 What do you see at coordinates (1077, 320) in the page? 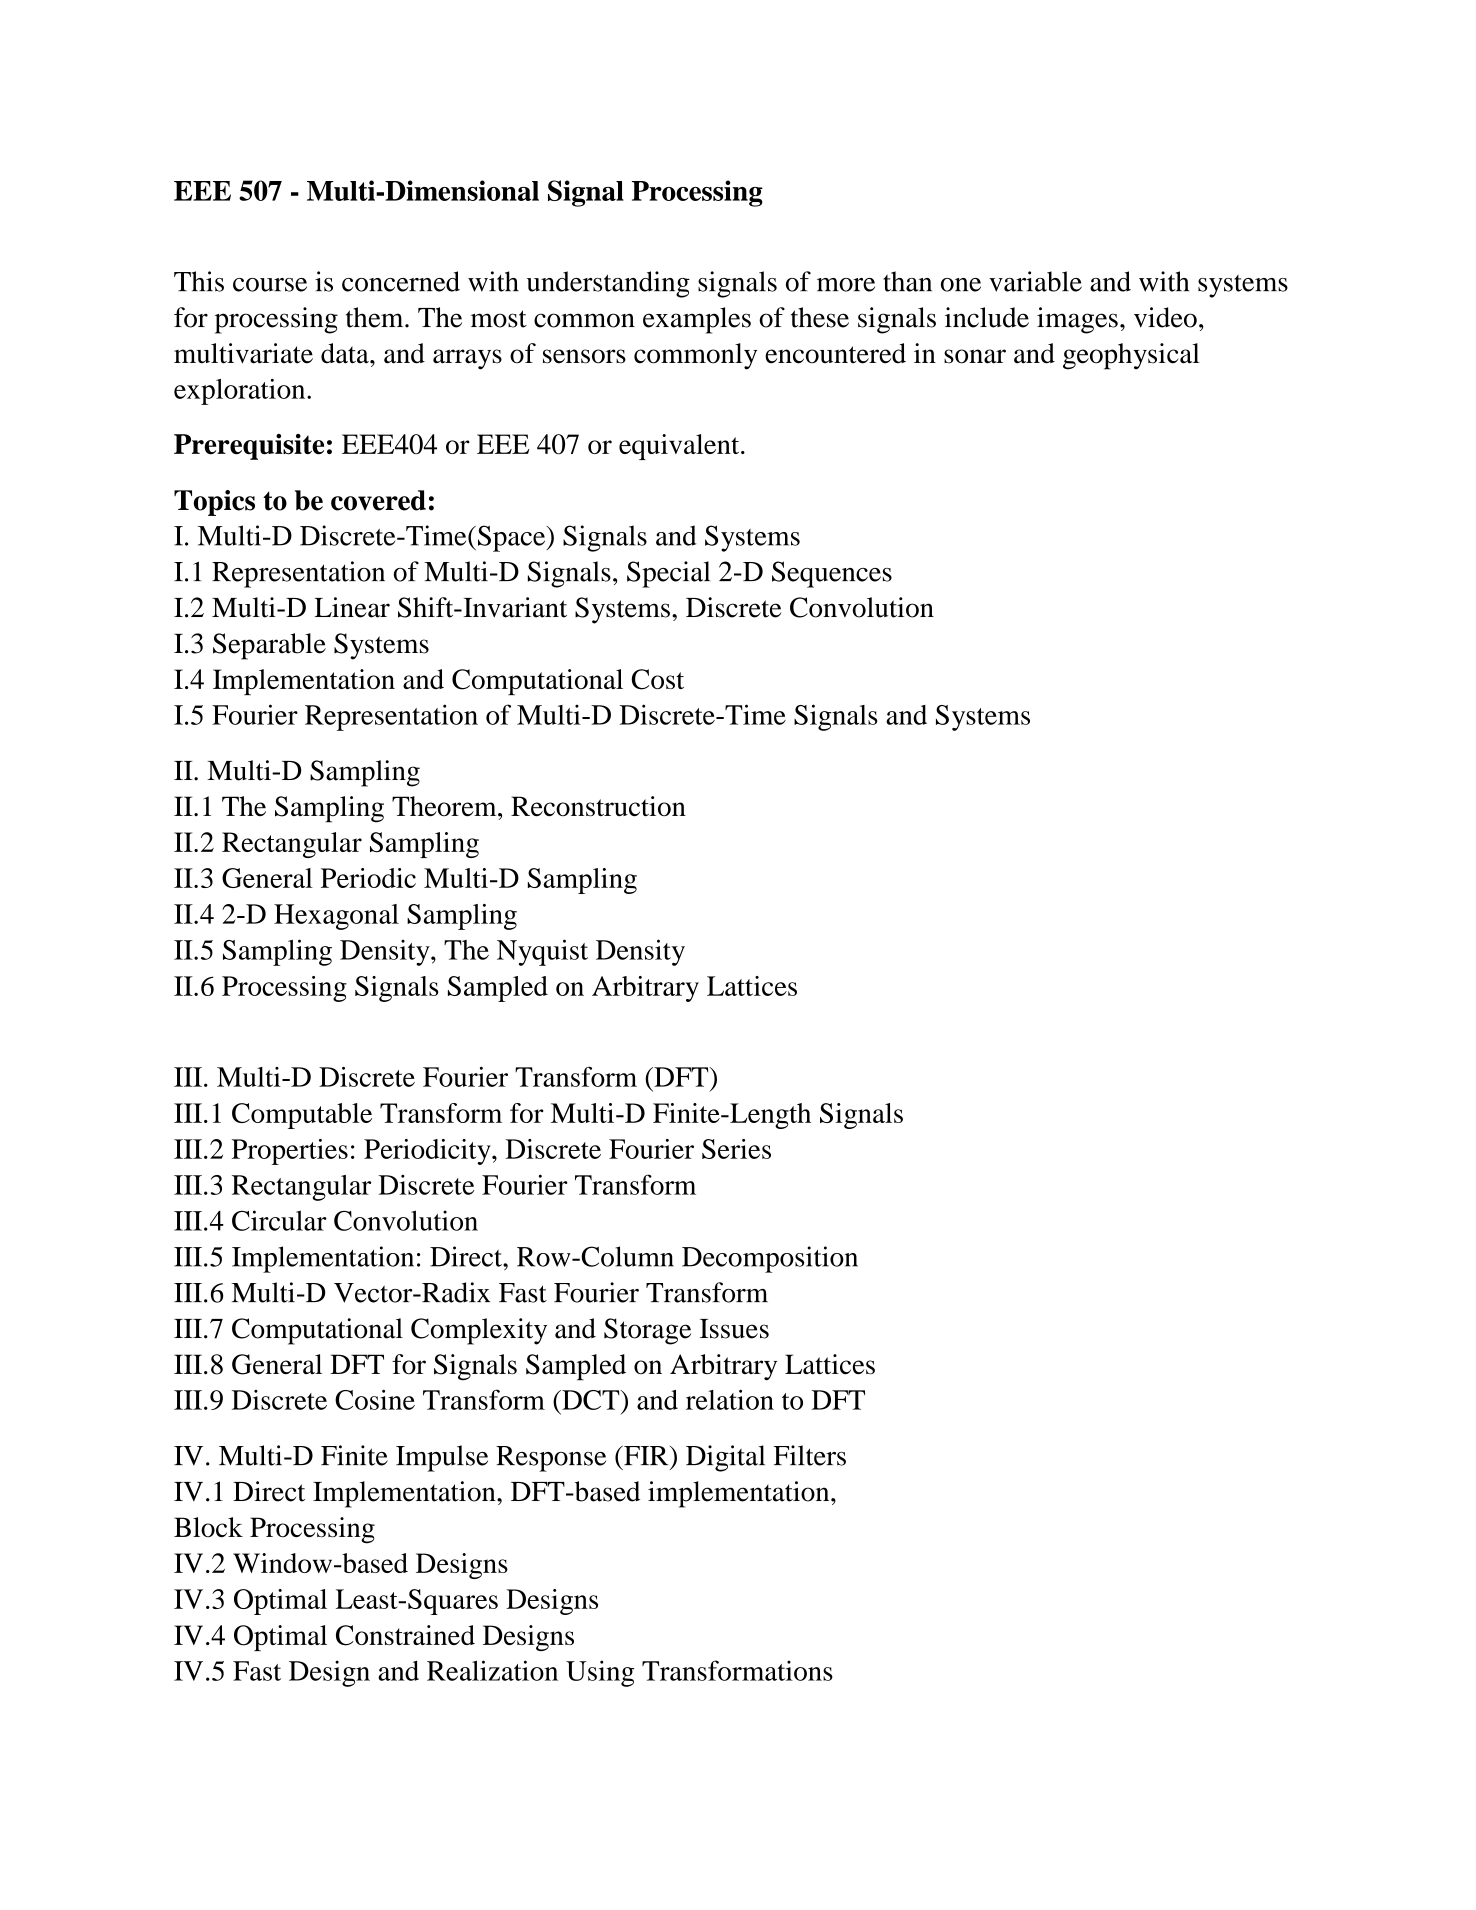
I see `images` at bounding box center [1077, 320].
